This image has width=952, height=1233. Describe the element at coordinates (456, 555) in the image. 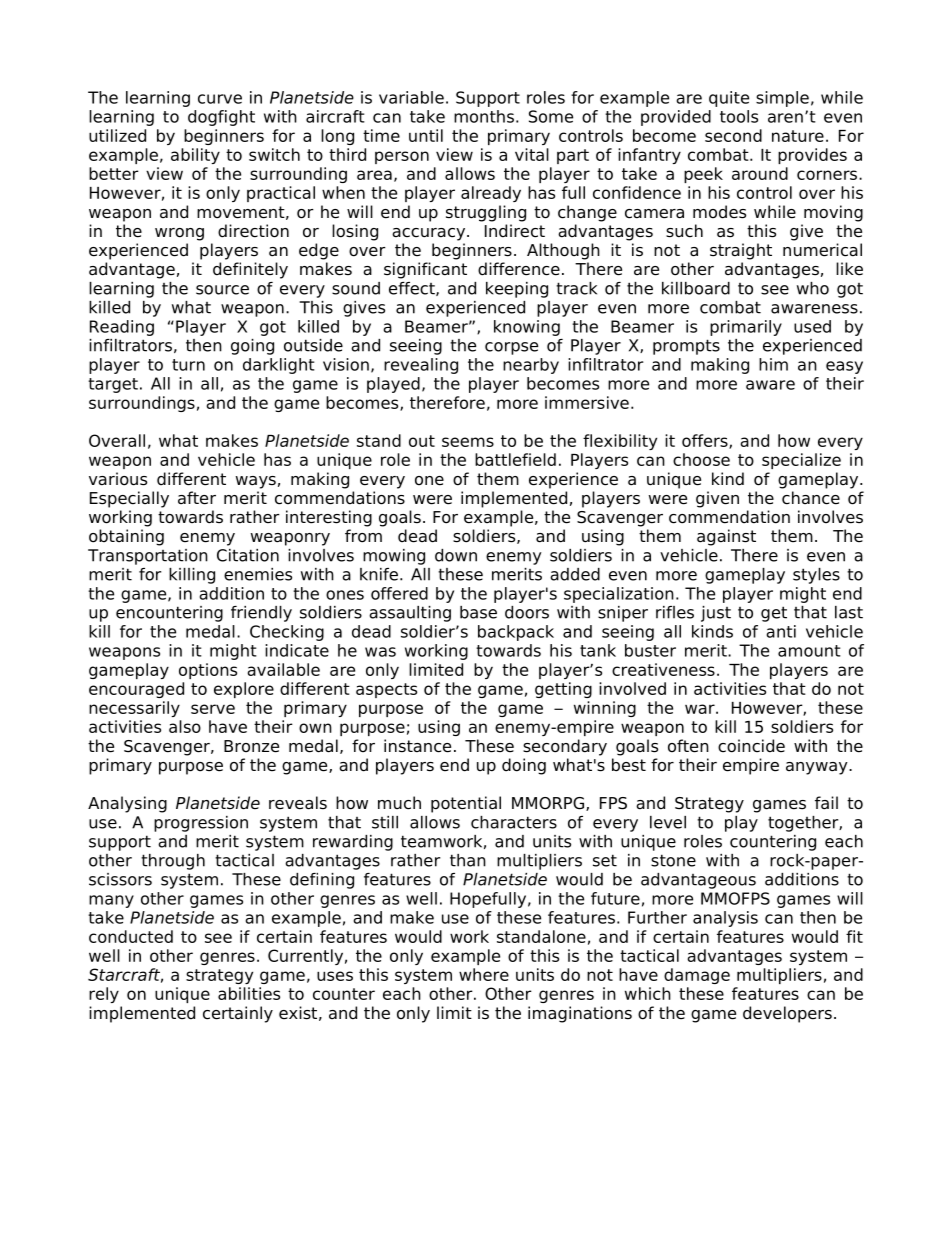

I see `down` at that location.
